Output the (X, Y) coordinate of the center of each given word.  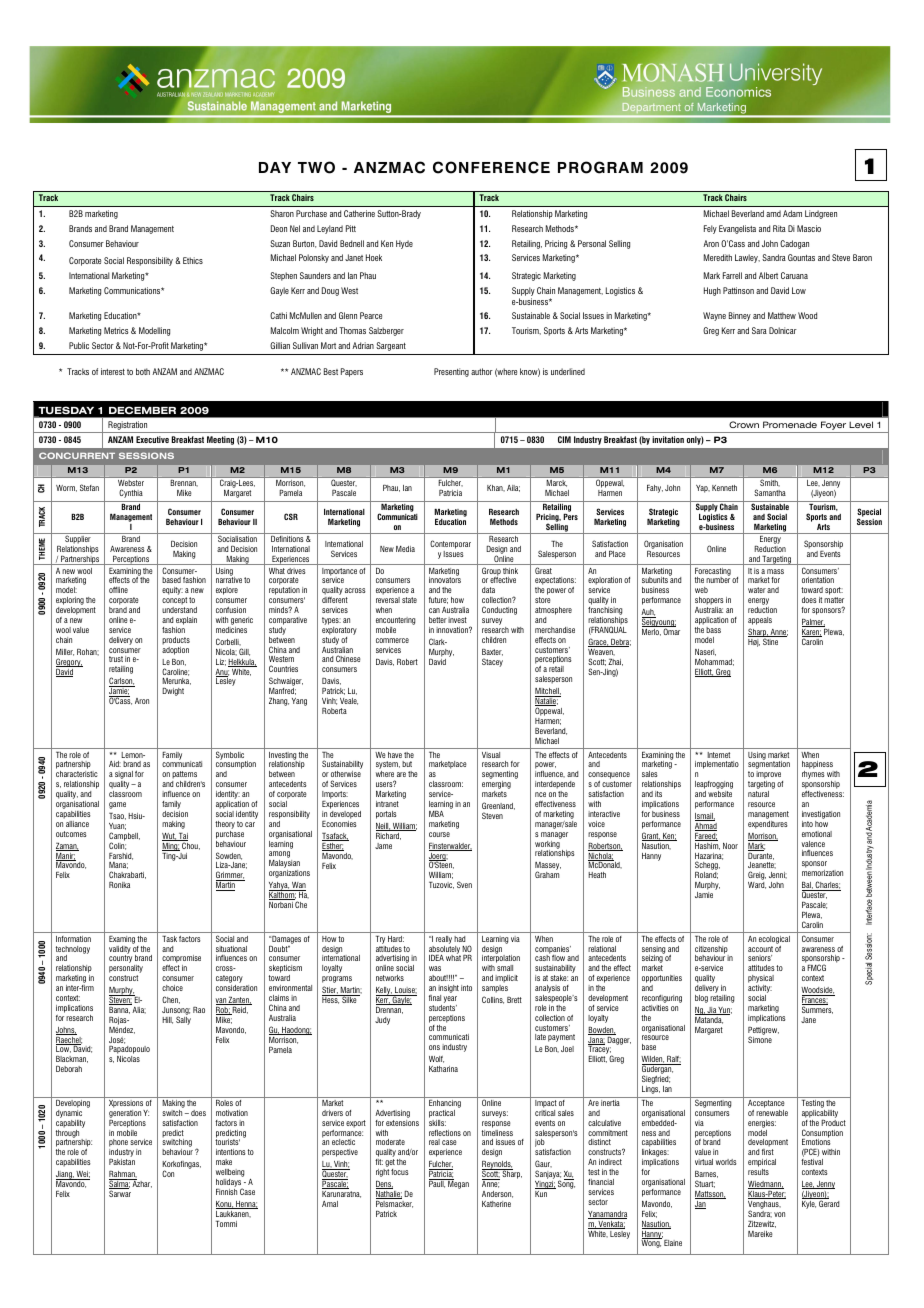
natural (758, 794)
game (117, 805)
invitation (668, 439)
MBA (436, 814)
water (757, 590)
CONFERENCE (491, 167)
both (143, 371)
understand (179, 610)
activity (760, 990)
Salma (120, 1184)
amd (773, 213)
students (443, 1008)
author (482, 371)
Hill (167, 1020)
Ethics (193, 260)
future (438, 600)
